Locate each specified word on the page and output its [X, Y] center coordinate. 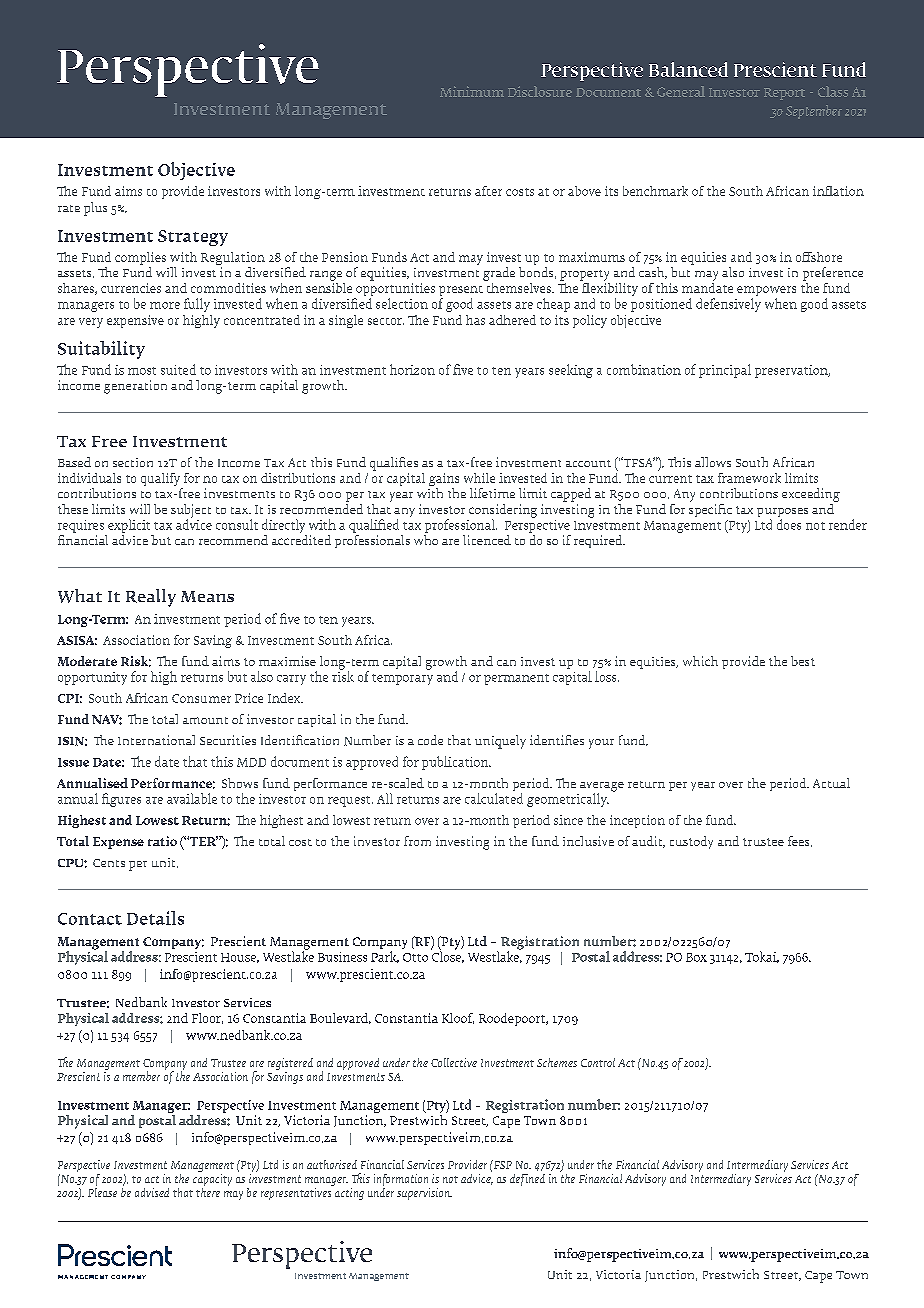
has [475, 320]
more [165, 305]
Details [155, 918]
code [430, 740]
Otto [415, 957]
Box [696, 957]
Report [784, 94]
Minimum [472, 91]
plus [95, 209]
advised [152, 1192]
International [156, 740]
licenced [487, 540]
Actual [831, 783]
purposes [782, 514]
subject [191, 512]
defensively [728, 305]
